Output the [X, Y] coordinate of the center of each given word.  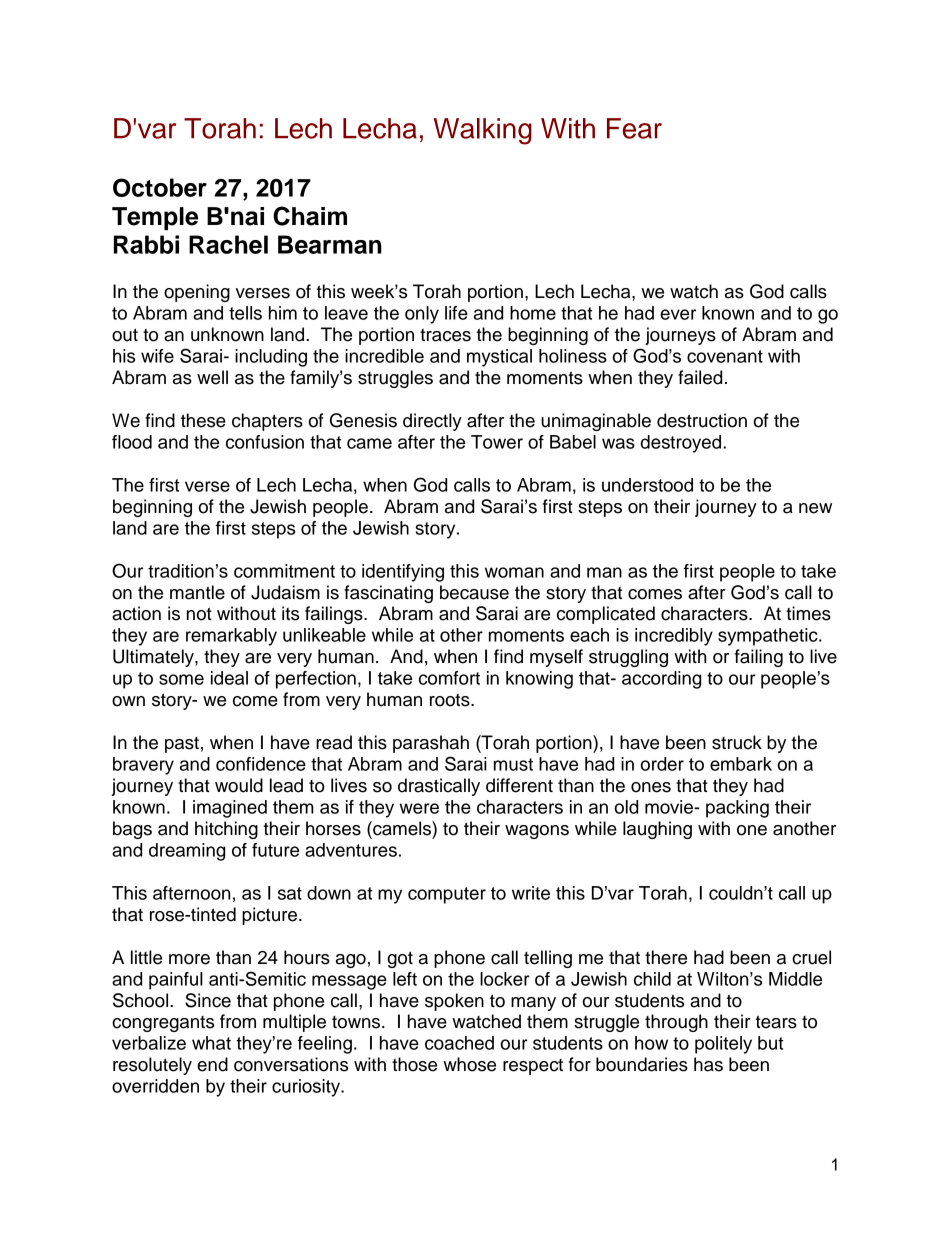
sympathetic [769, 637]
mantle [197, 592]
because [474, 592]
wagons [537, 832]
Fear [634, 128]
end [212, 1064]
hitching [226, 830]
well [212, 377]
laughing [657, 830]
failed [700, 377]
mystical [499, 358]
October [160, 187]
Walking [482, 131]
